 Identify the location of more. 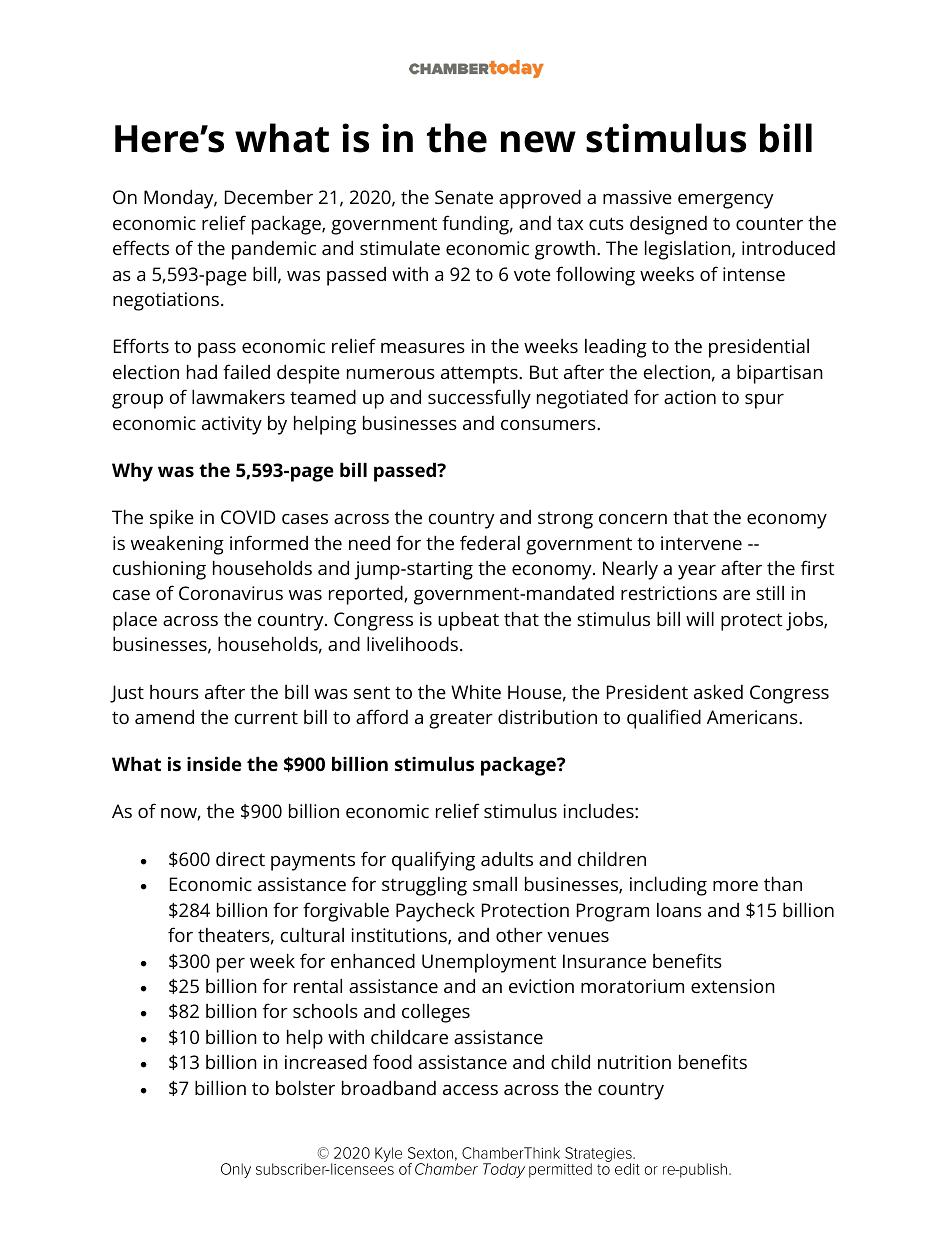
(735, 886).
